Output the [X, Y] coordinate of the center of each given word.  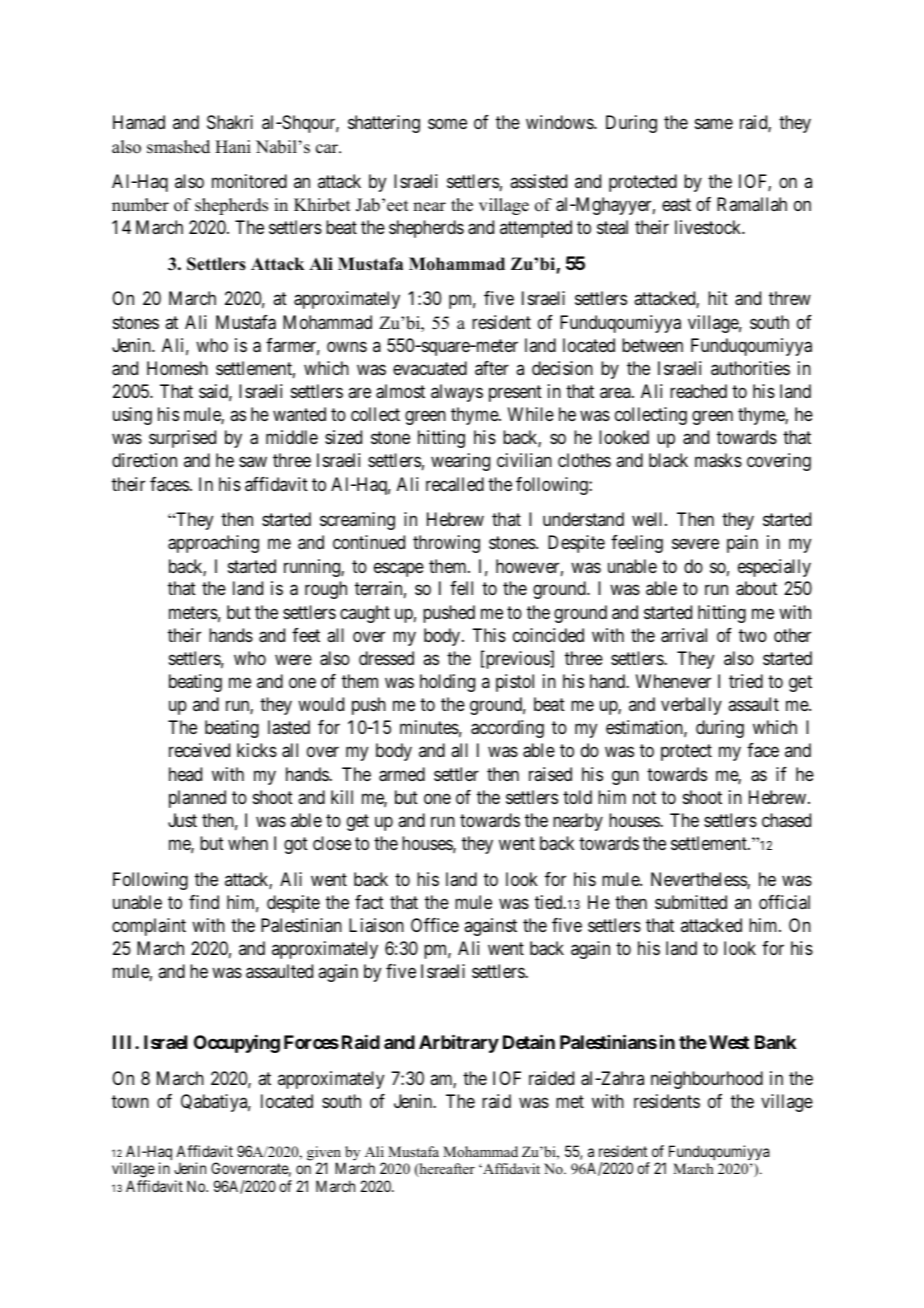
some [447, 124]
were [293, 659]
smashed [178, 147]
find [204, 902]
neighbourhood [707, 1080]
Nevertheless [699, 880]
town [130, 1101]
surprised [182, 439]
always [457, 393]
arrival [684, 635]
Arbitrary [459, 1043]
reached [698, 391]
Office [435, 925]
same [714, 124]
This [489, 635]
